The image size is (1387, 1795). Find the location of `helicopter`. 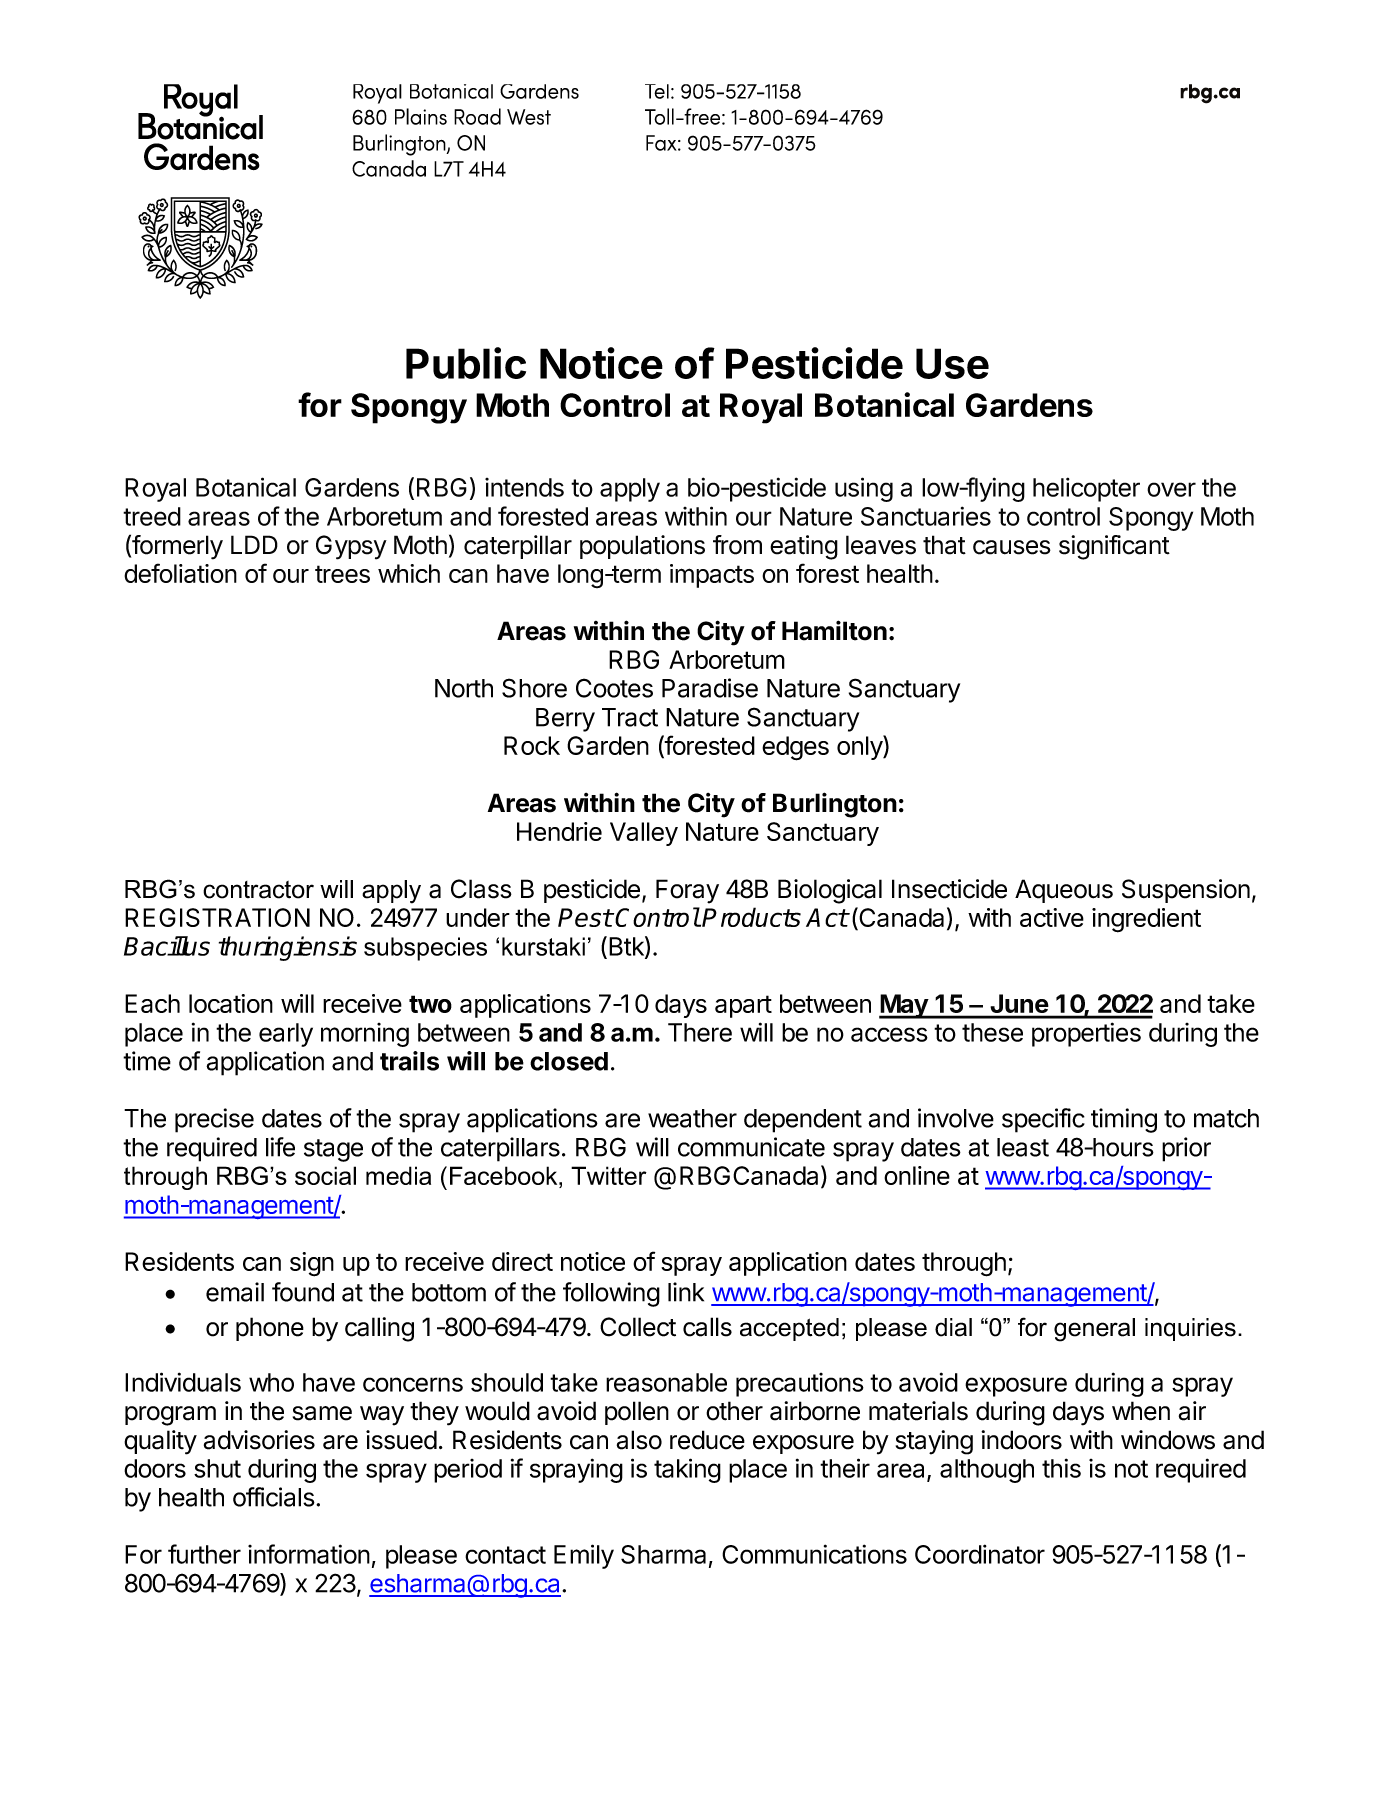

helicopter is located at coordinates (1086, 489).
